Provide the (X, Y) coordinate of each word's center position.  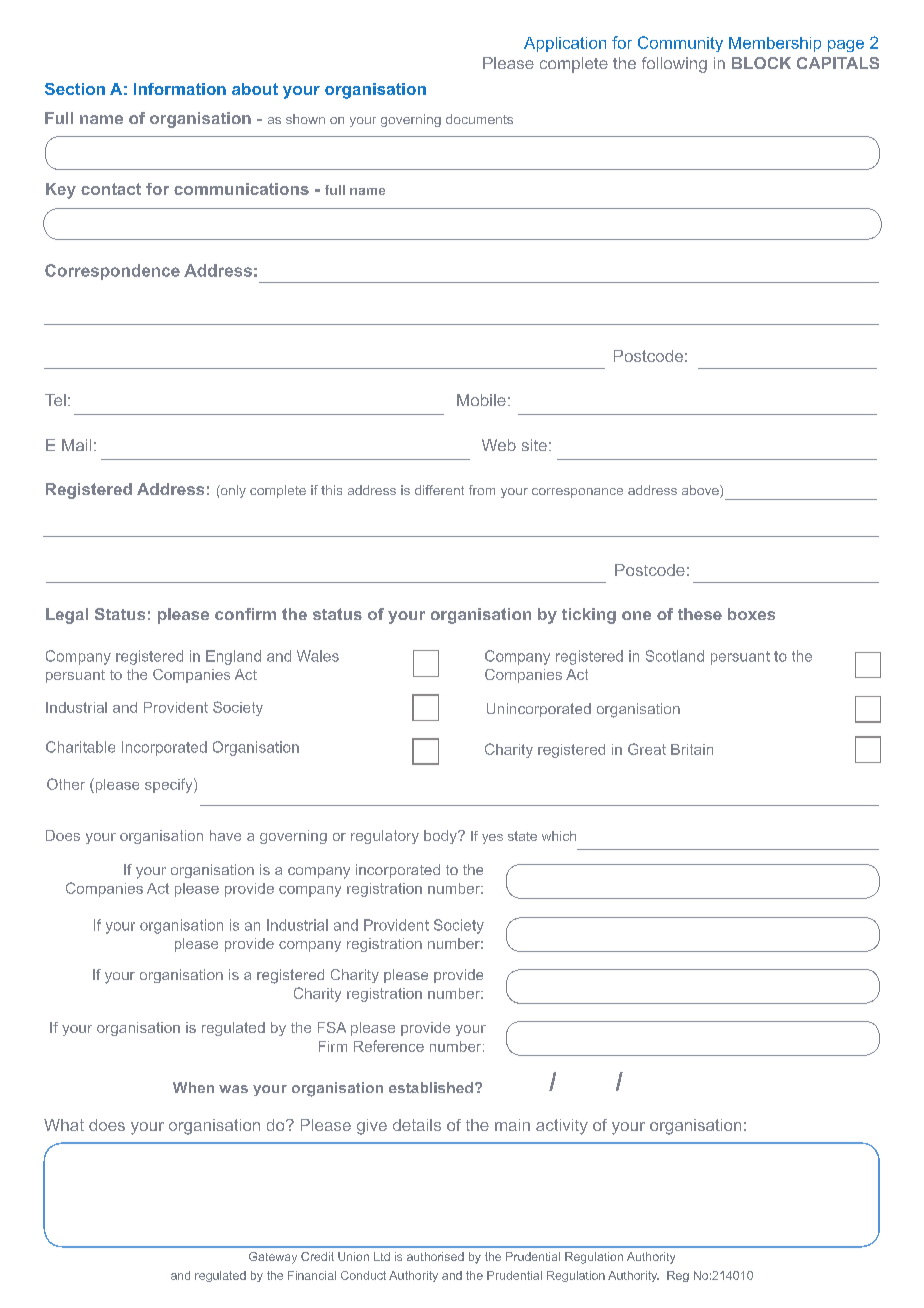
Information (180, 89)
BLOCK (761, 63)
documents (479, 119)
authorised (435, 1256)
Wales (318, 656)
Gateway (273, 1258)
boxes (751, 614)
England (233, 657)
